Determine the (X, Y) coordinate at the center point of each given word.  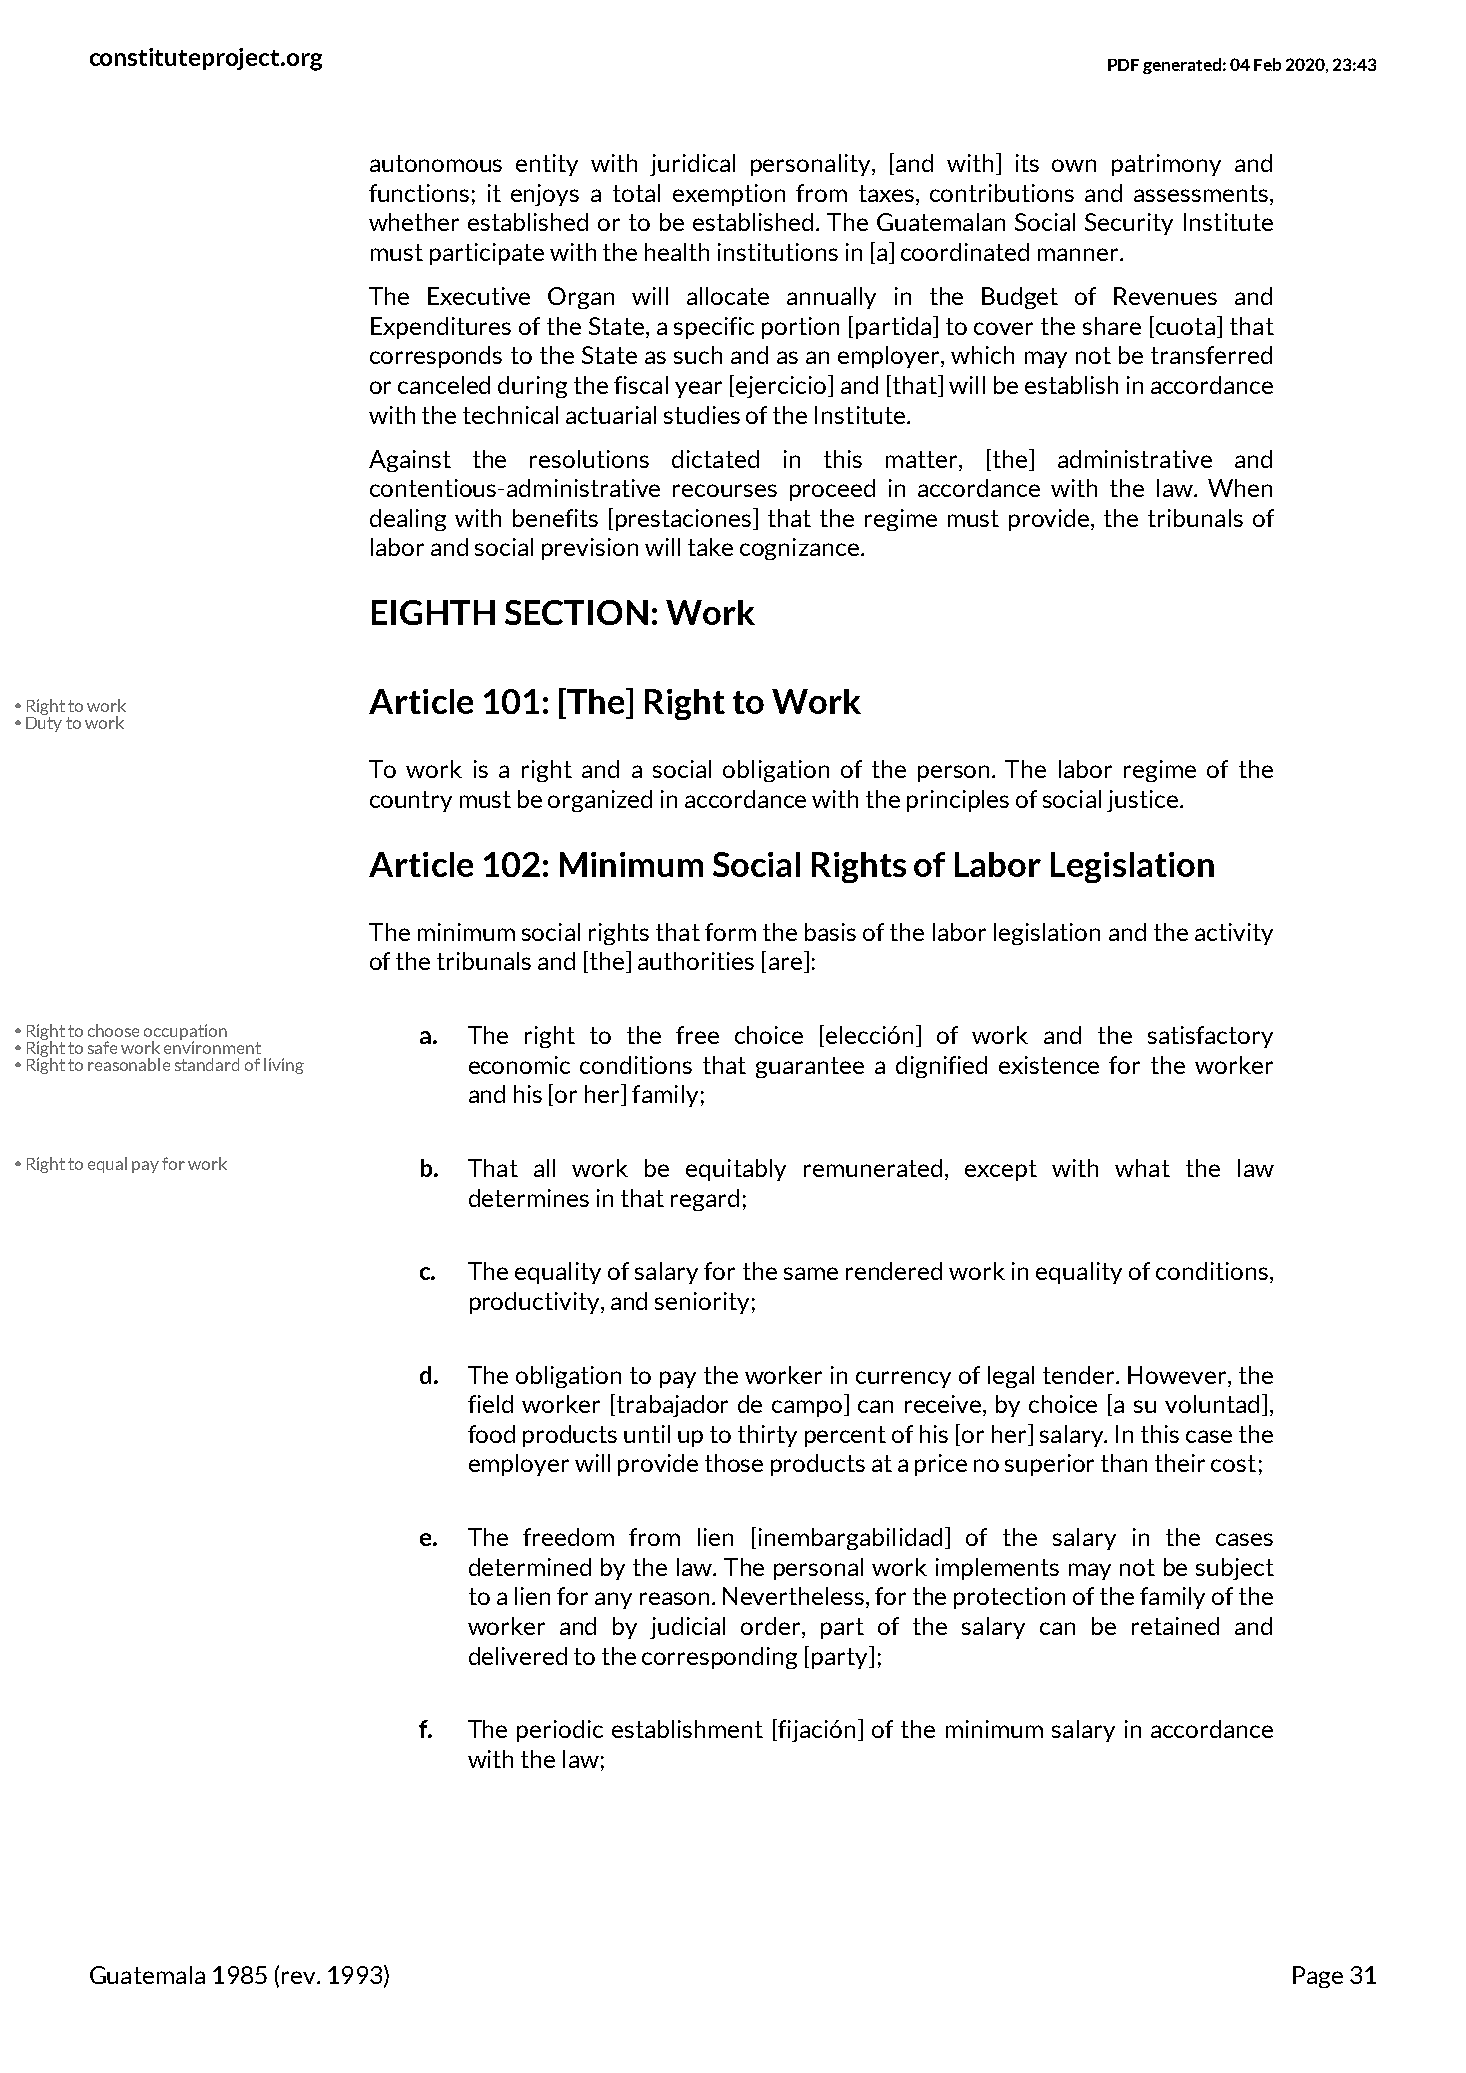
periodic (560, 1731)
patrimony (1166, 165)
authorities (696, 961)
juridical (692, 165)
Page (1318, 1977)
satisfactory (1210, 1037)
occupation (185, 1033)
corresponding (719, 1658)
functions (419, 193)
